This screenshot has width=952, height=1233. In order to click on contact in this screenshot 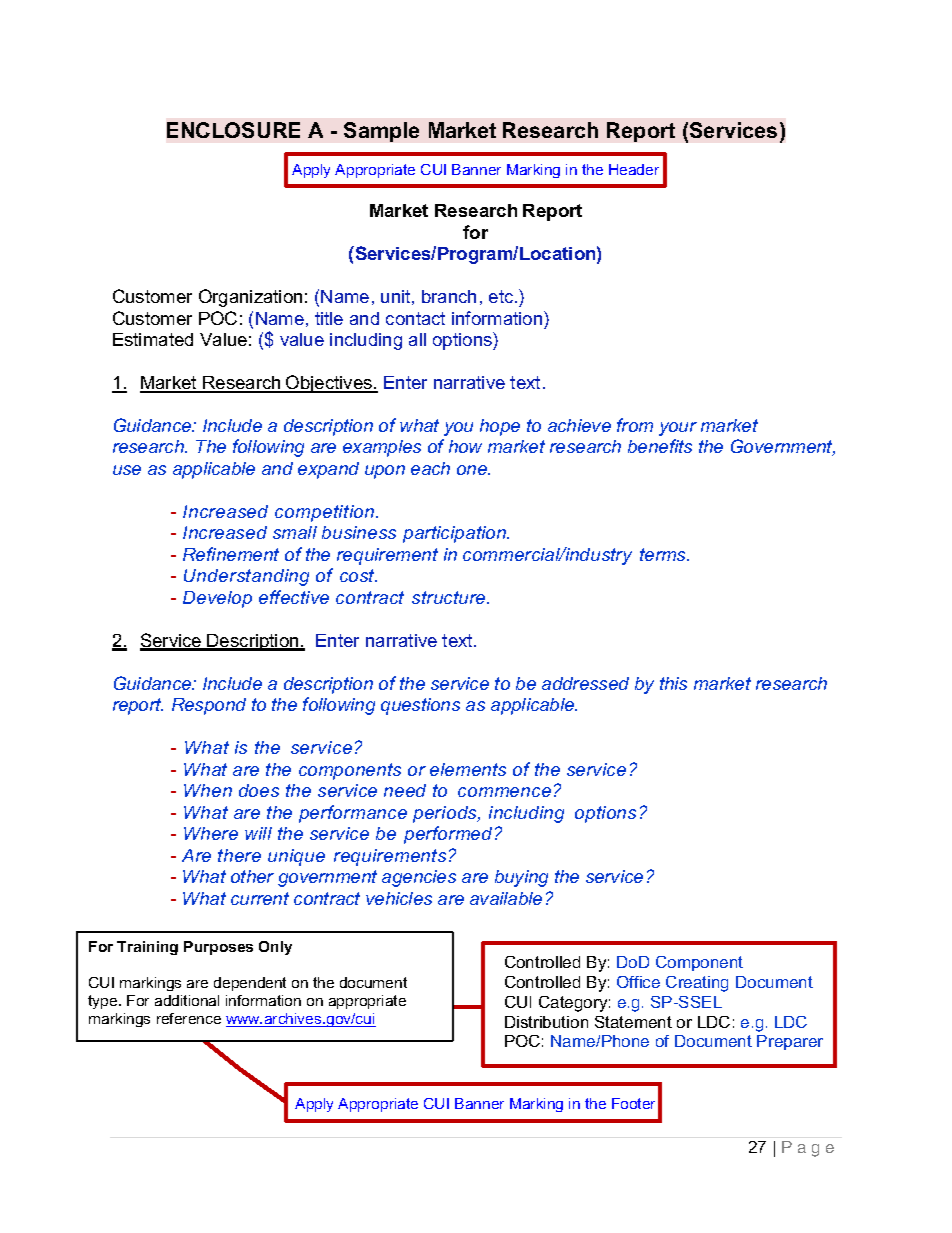, I will do `click(415, 318)`.
